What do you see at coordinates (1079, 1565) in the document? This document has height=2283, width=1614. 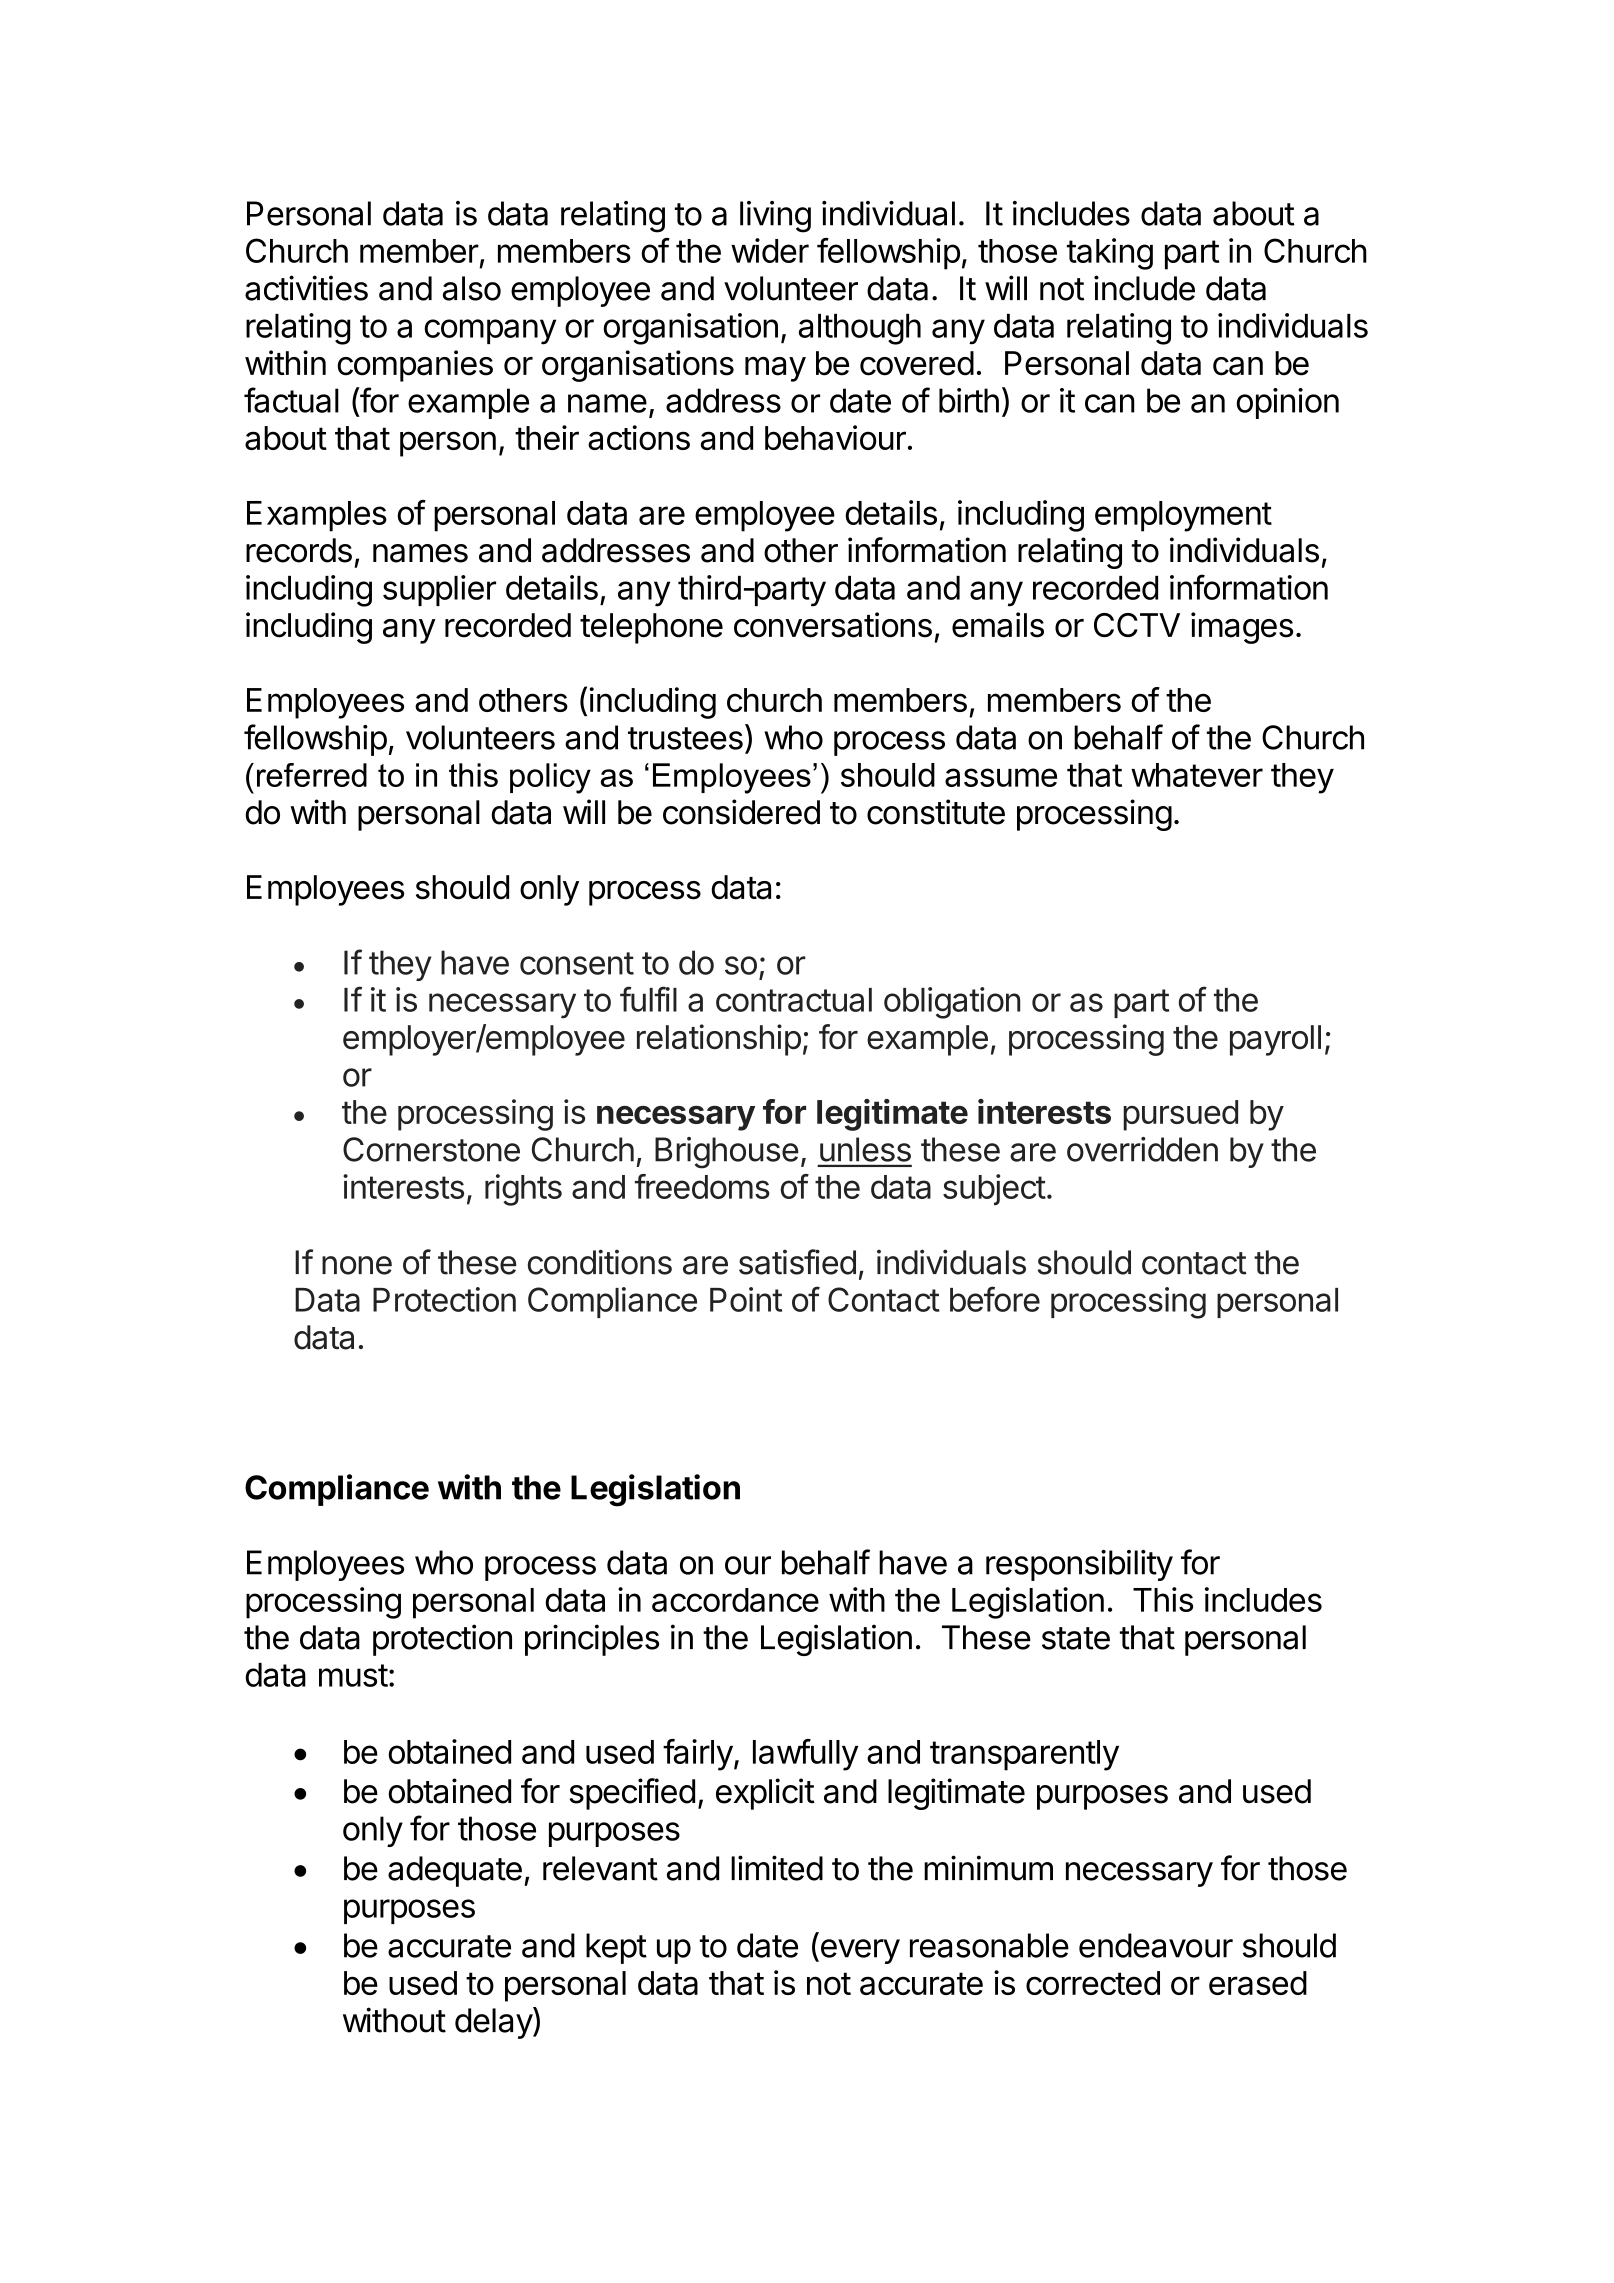 I see `responsibility` at bounding box center [1079, 1565].
